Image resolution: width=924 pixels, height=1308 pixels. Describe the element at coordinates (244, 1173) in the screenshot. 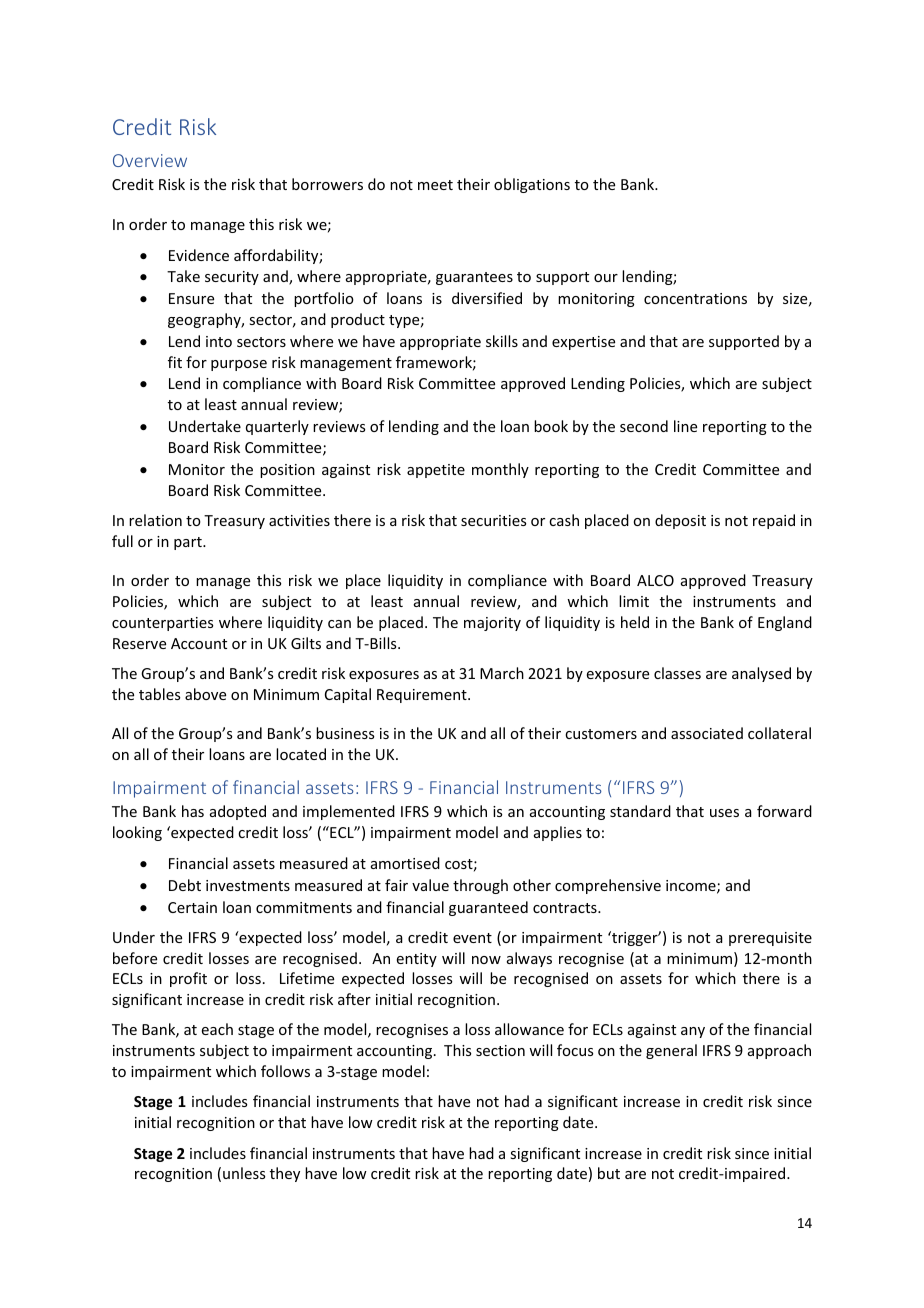

I see `unless` at that location.
